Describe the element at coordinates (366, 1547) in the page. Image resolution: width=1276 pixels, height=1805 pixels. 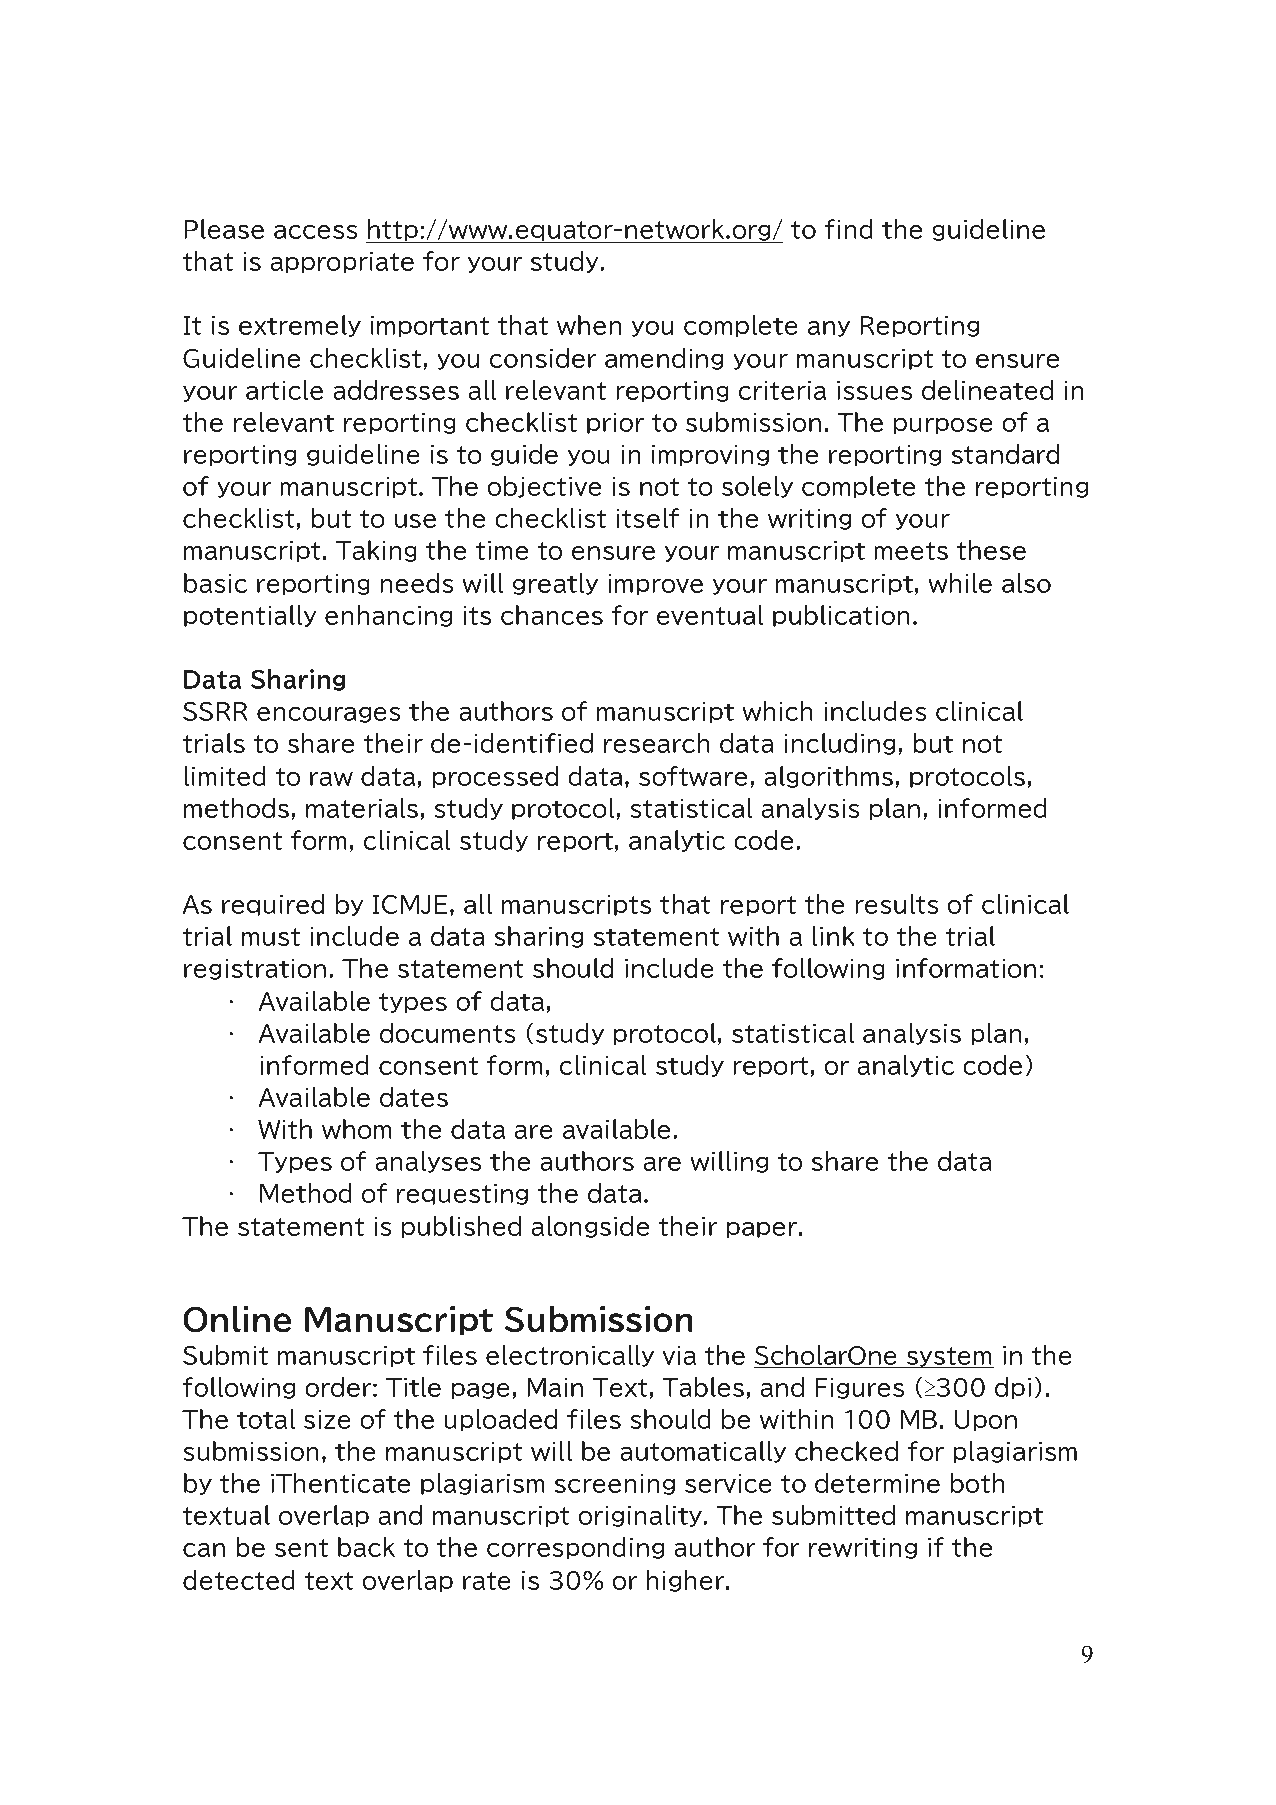
I see `back` at that location.
